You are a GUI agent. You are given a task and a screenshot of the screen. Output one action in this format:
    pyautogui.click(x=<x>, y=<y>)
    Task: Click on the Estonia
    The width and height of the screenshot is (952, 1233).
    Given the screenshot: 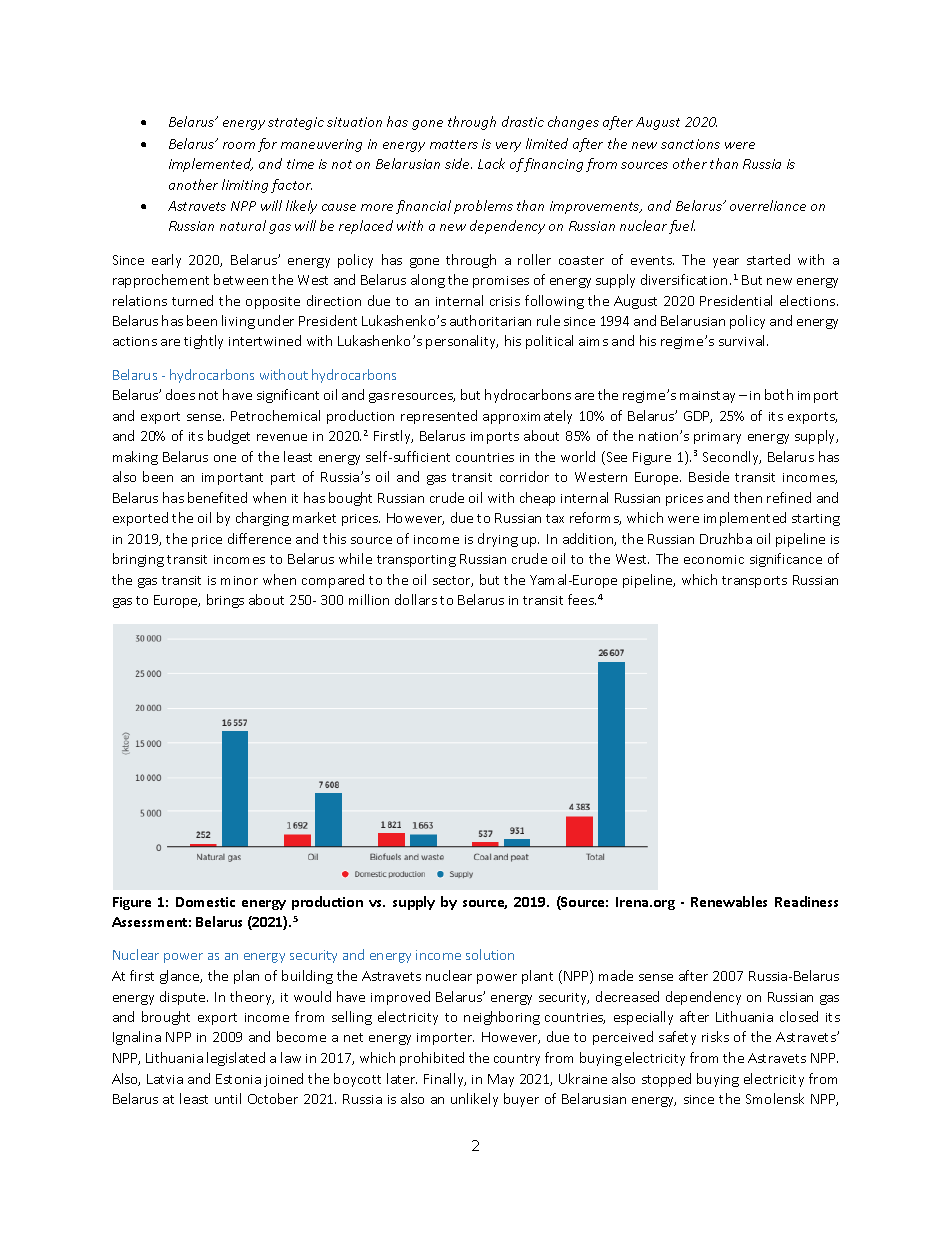 What is the action you would take?
    pyautogui.click(x=238, y=1079)
